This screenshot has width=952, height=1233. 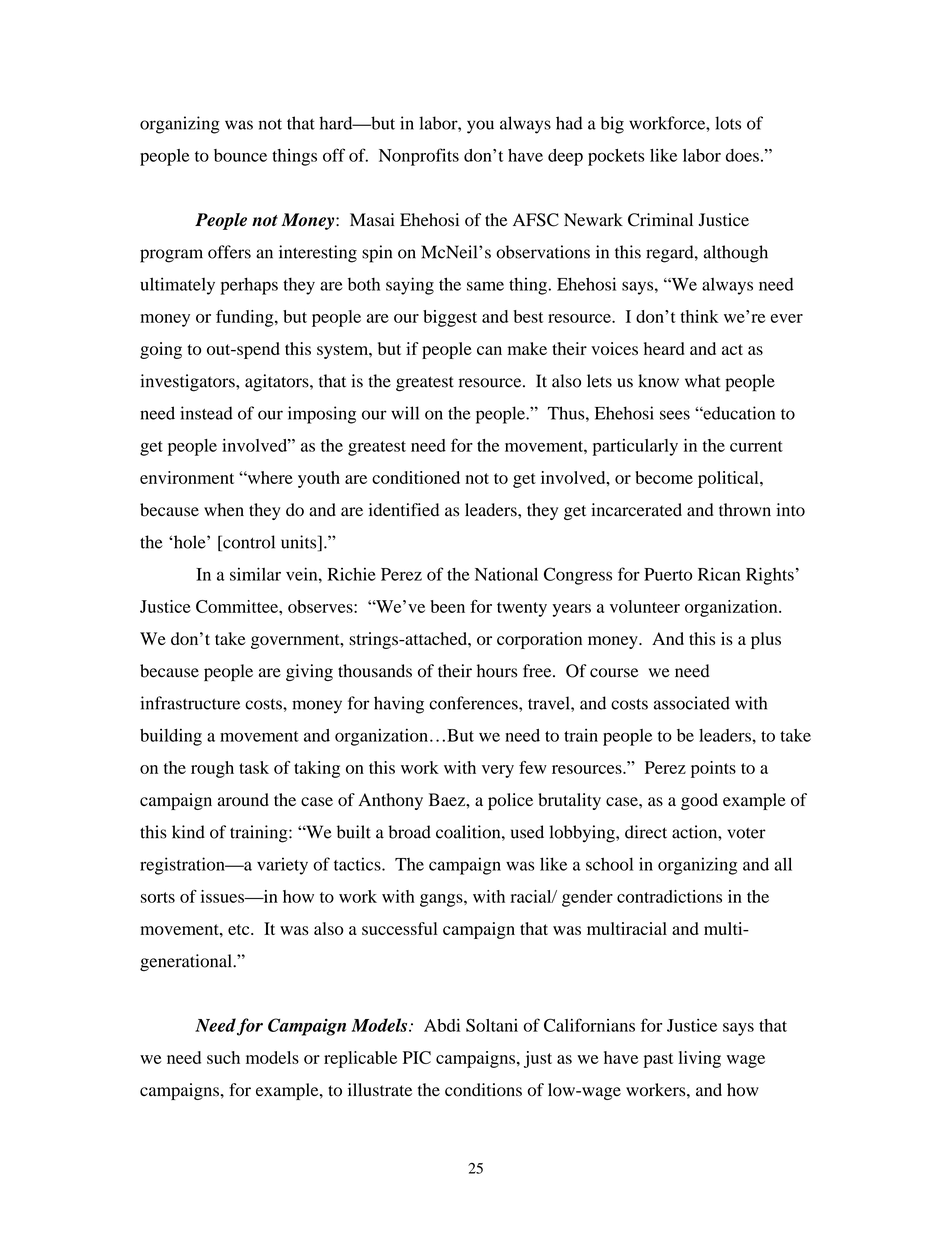 I want to click on conferences, so click(x=474, y=703).
